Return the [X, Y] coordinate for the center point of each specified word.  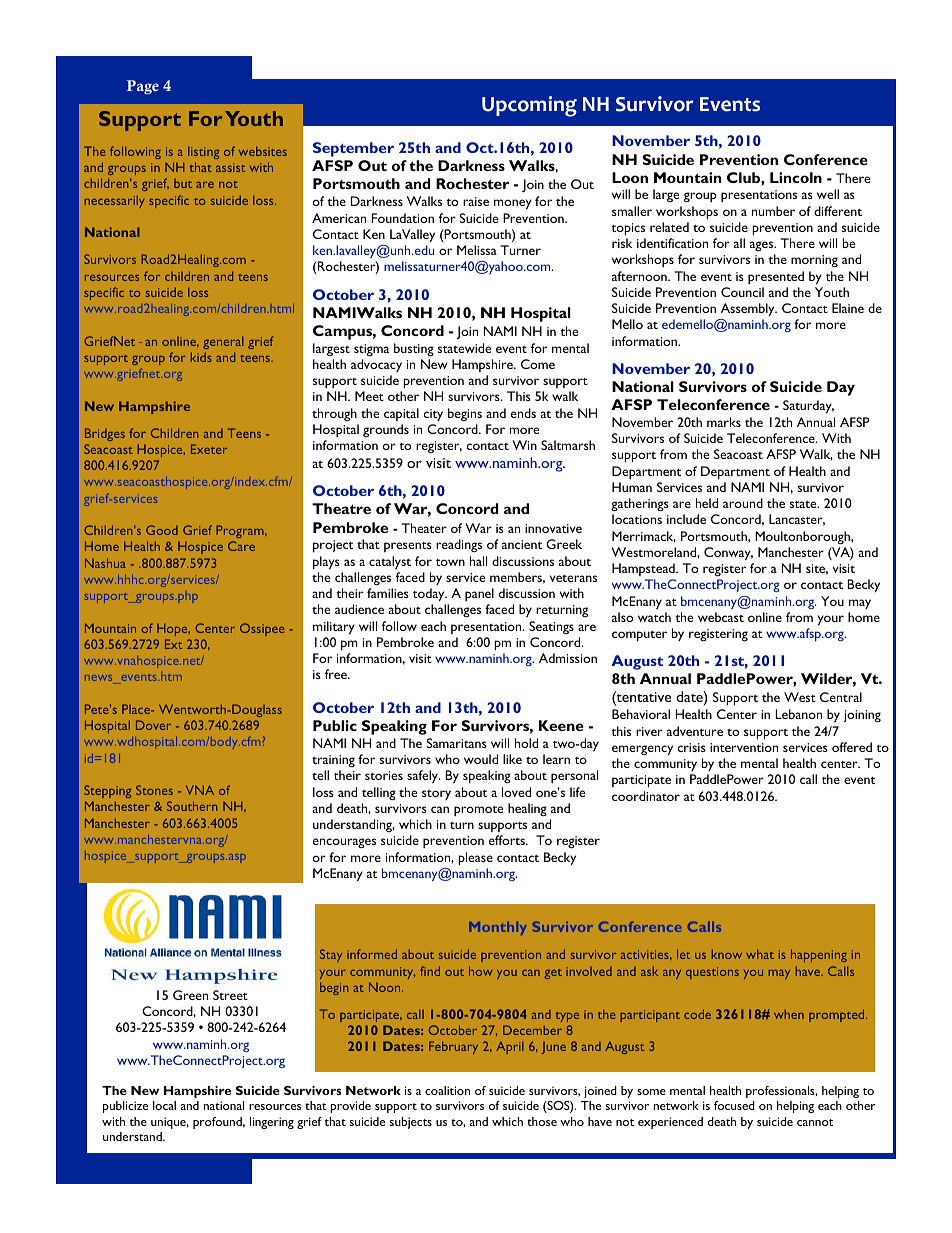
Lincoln [796, 177]
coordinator [646, 796]
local [164, 1105]
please [475, 859]
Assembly [749, 310]
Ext [173, 644]
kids [201, 357]
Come [538, 364]
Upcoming [529, 106]
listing [203, 152]
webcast [721, 617]
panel [479, 594]
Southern [192, 806]
